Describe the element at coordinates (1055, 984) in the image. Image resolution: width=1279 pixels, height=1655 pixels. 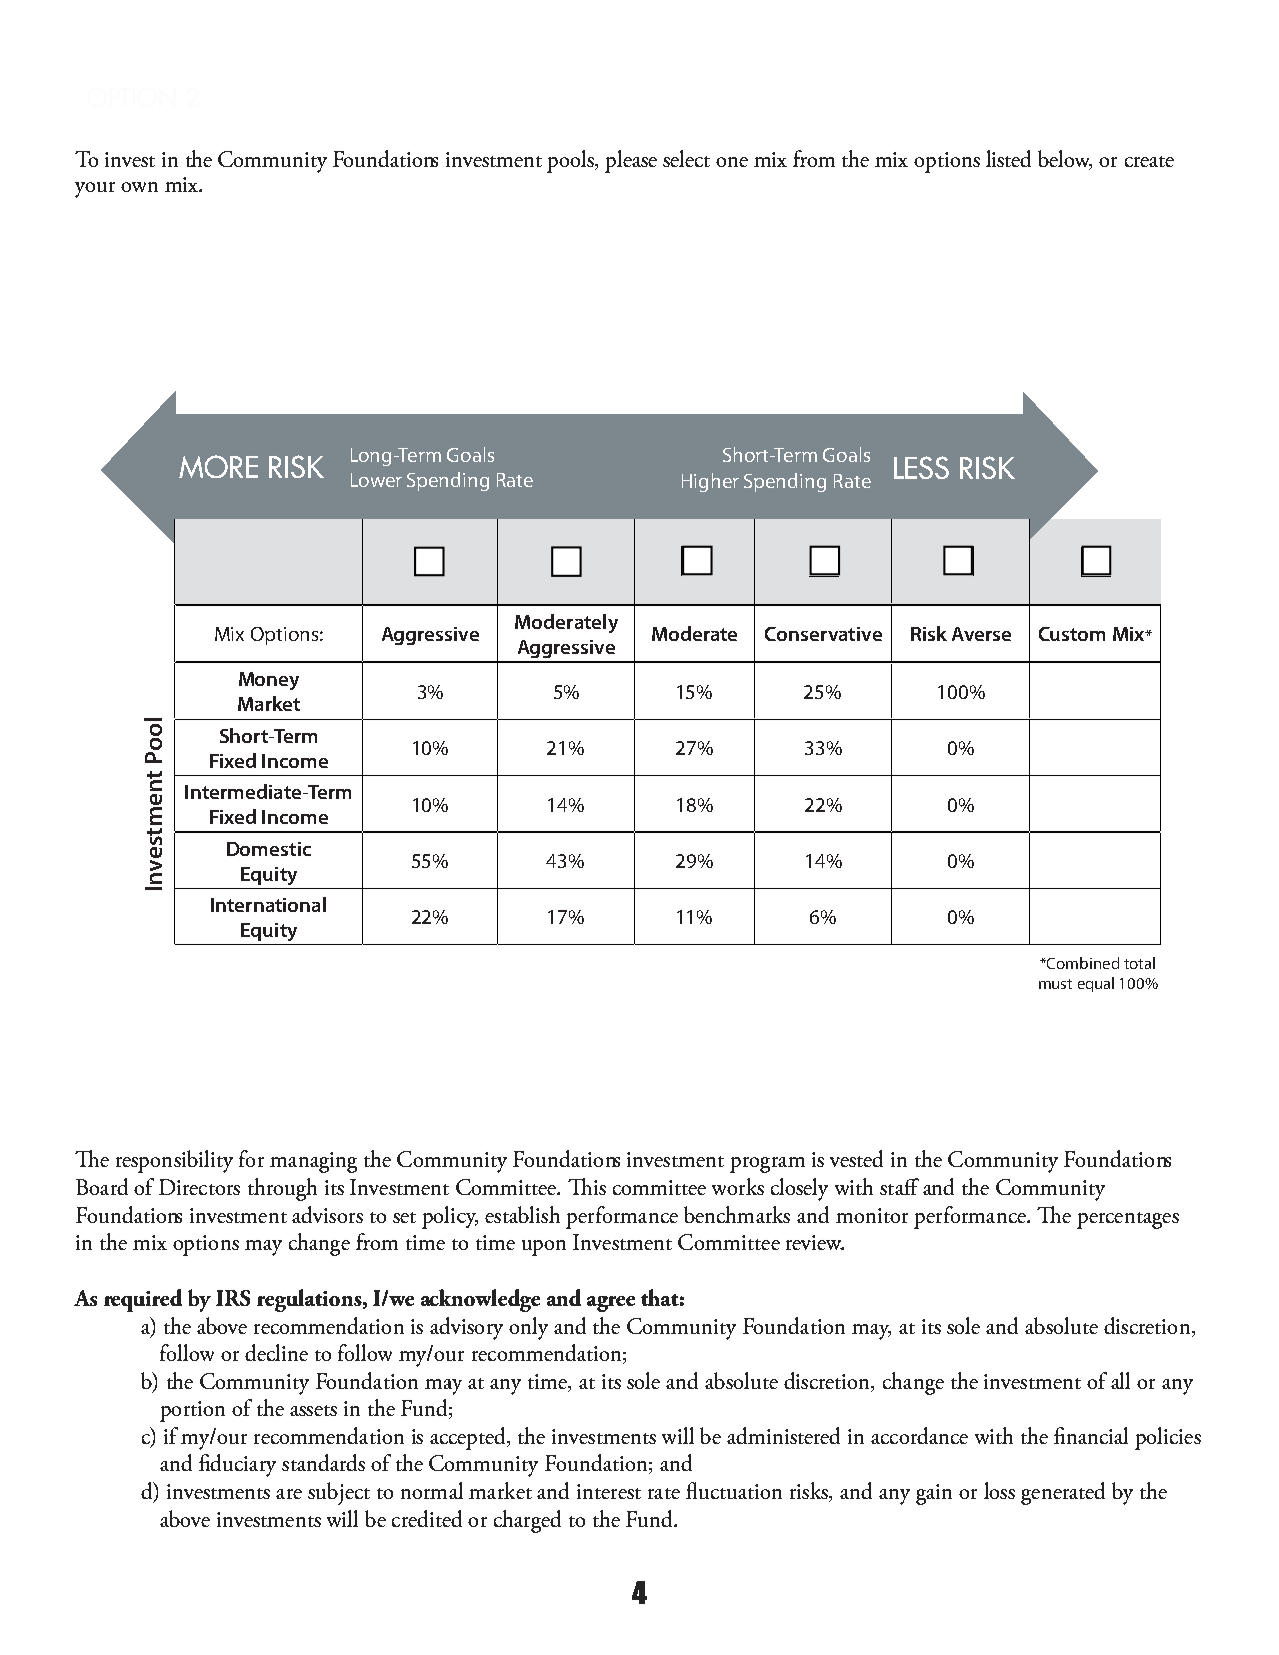
I see `must` at that location.
